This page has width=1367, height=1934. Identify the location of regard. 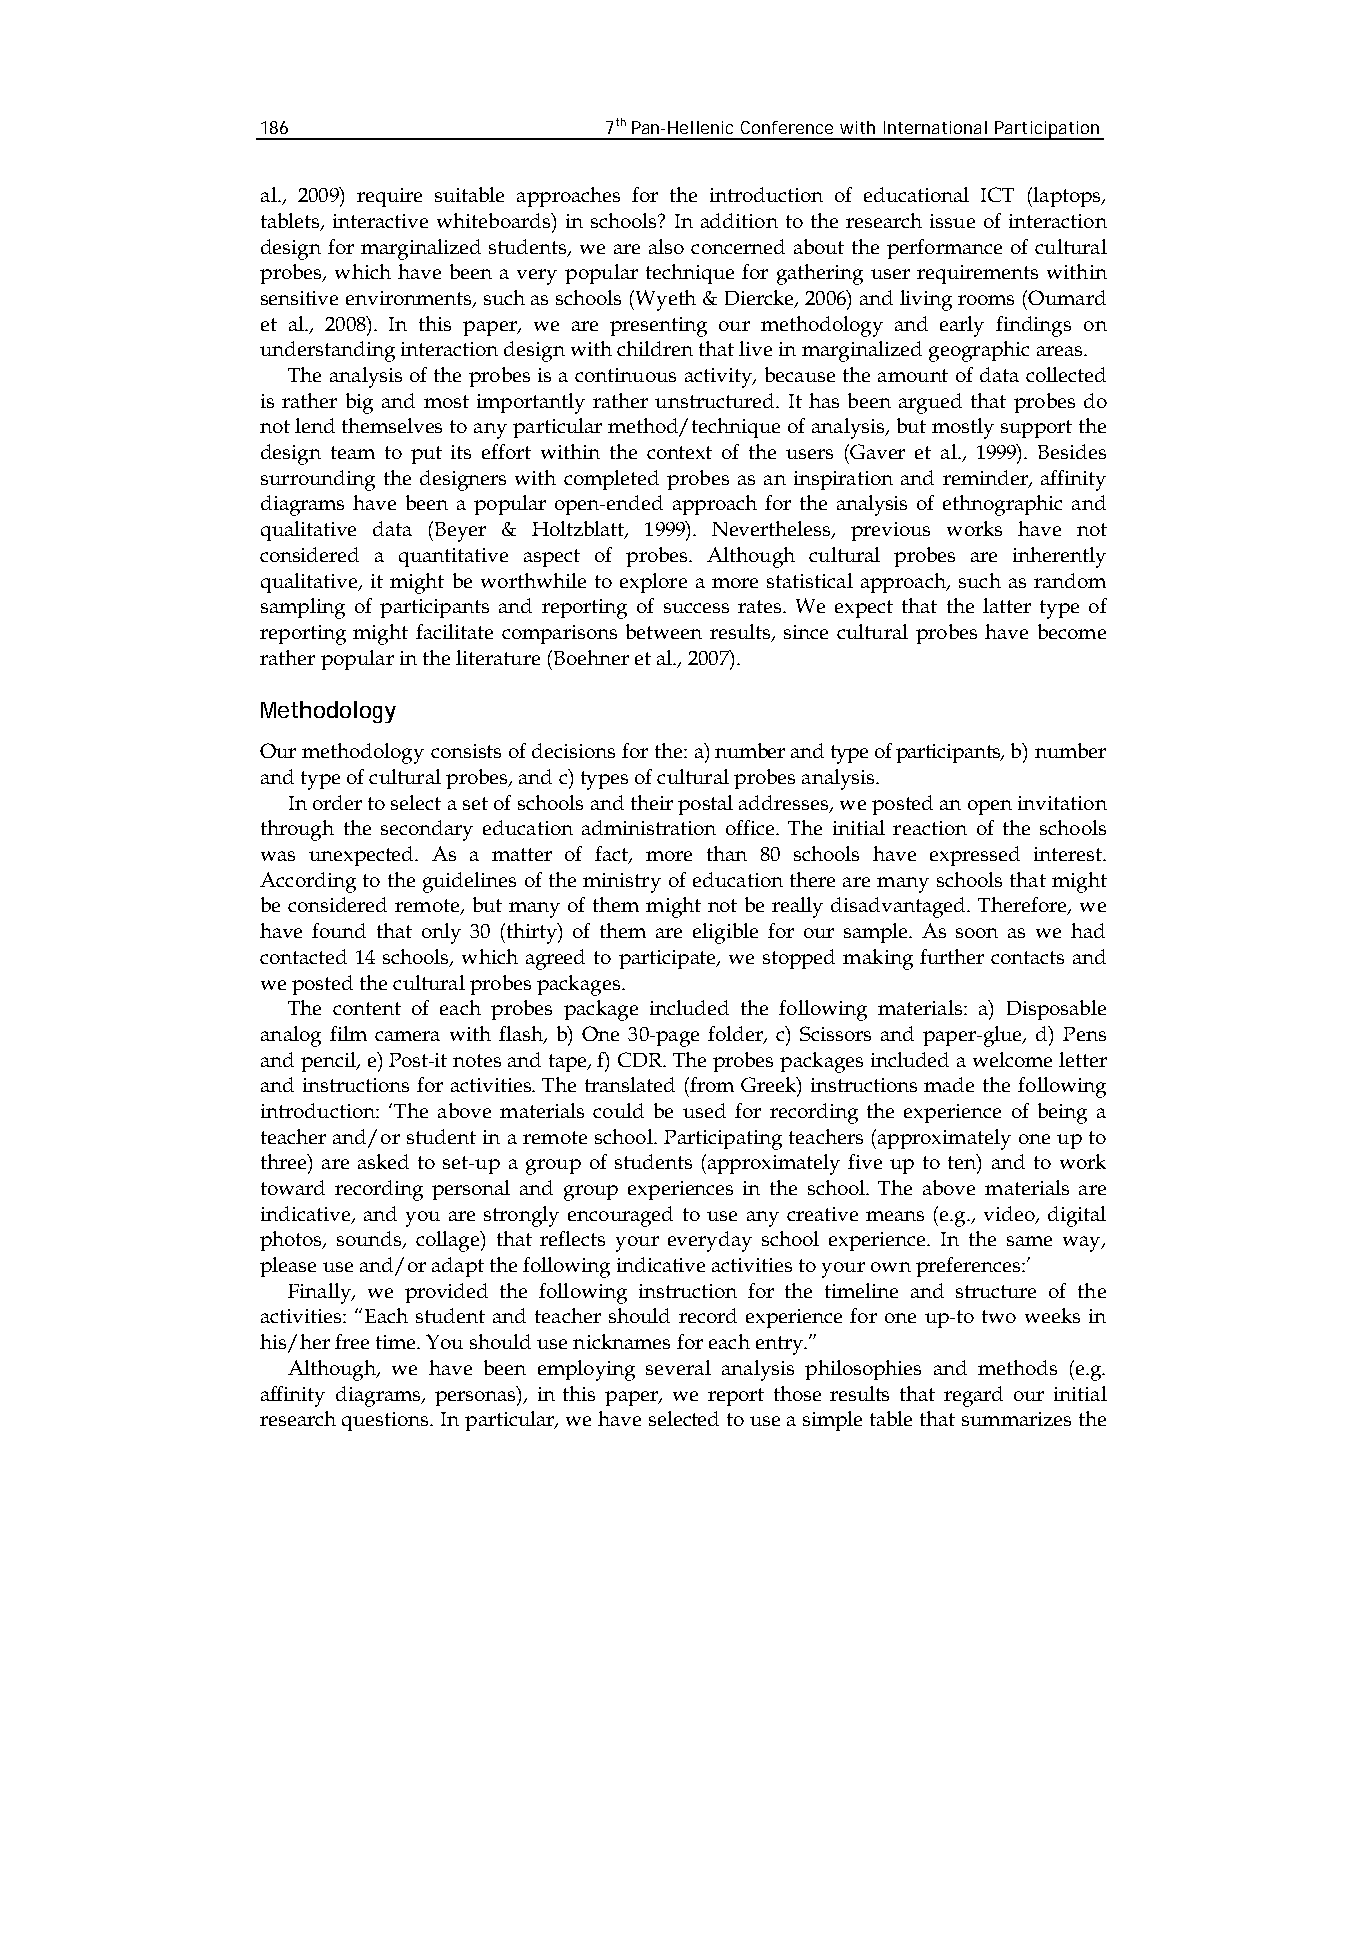
(973, 1396).
